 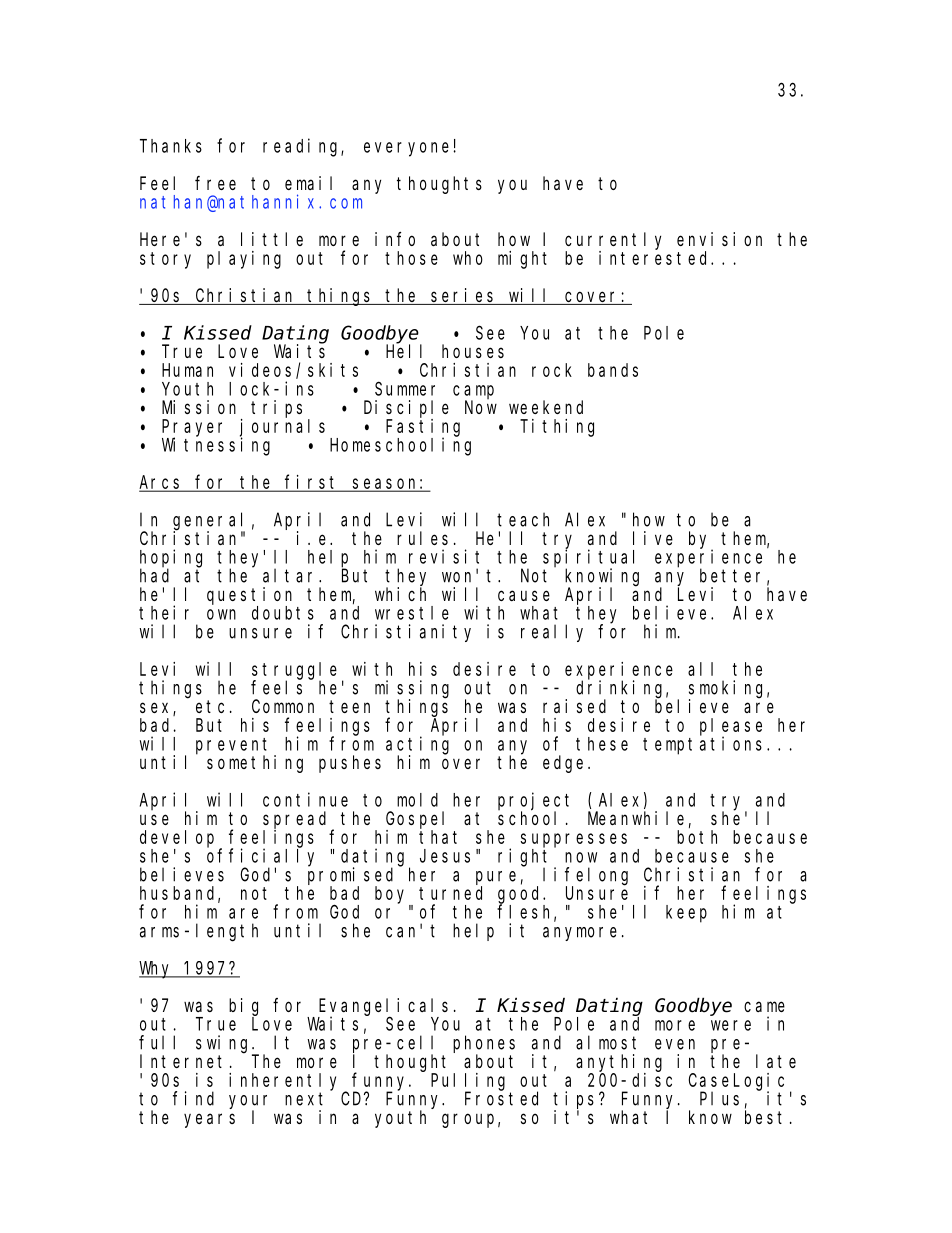 I want to click on own, so click(x=221, y=614).
